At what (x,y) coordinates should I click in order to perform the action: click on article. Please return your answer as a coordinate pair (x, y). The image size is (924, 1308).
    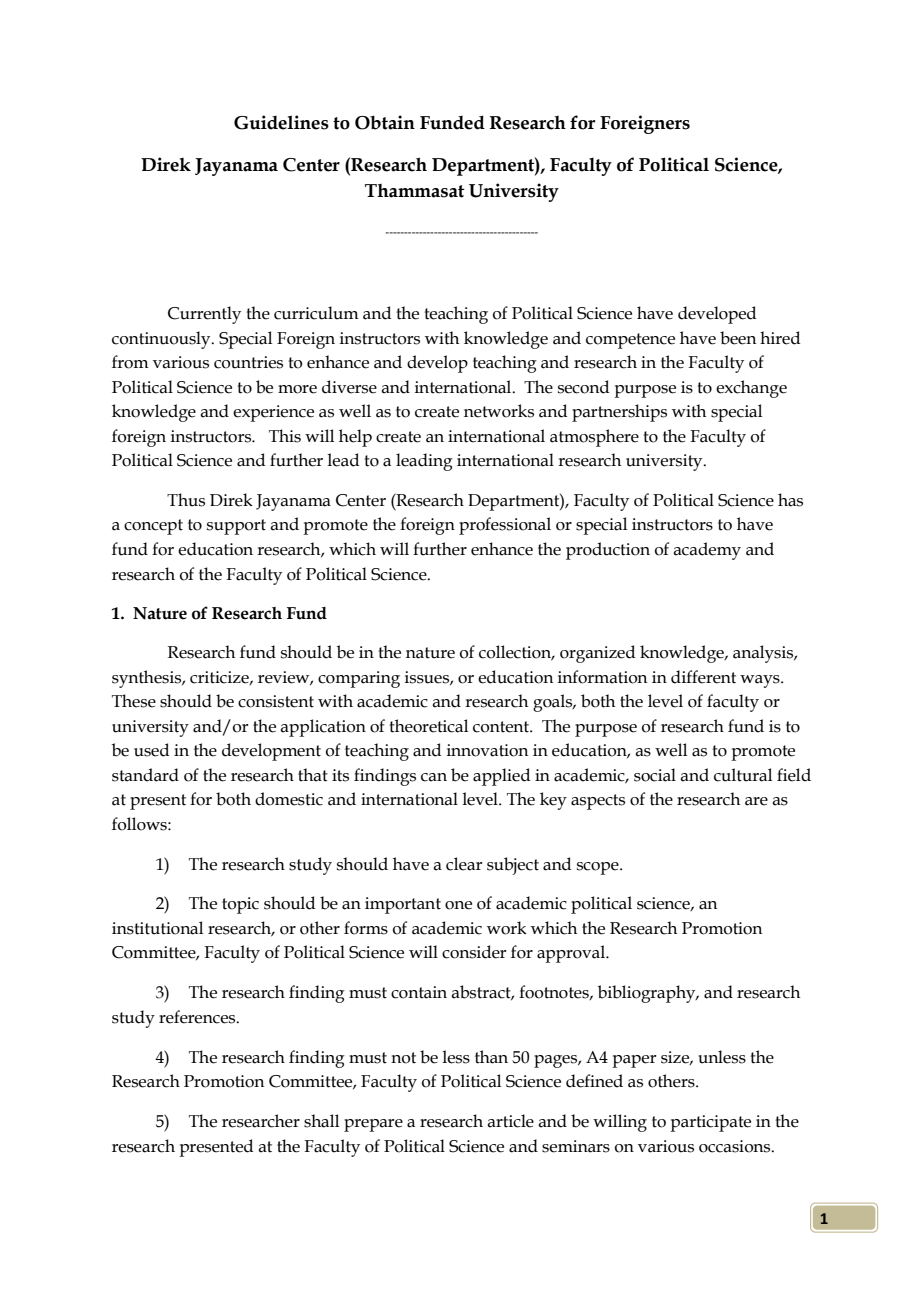
    Looking at the image, I should click on (510, 1121).
